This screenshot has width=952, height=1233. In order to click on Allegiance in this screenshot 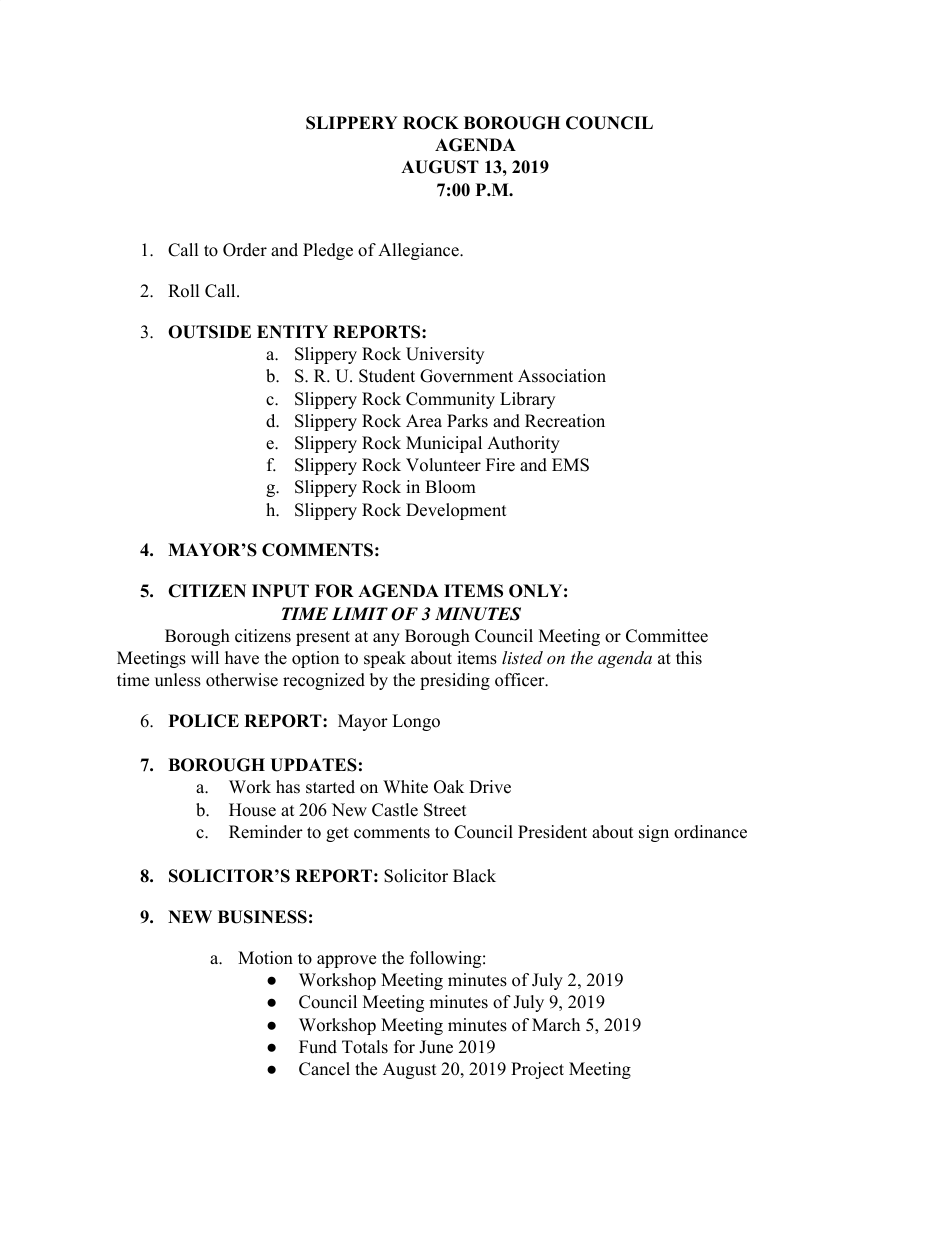, I will do `click(419, 251)`.
